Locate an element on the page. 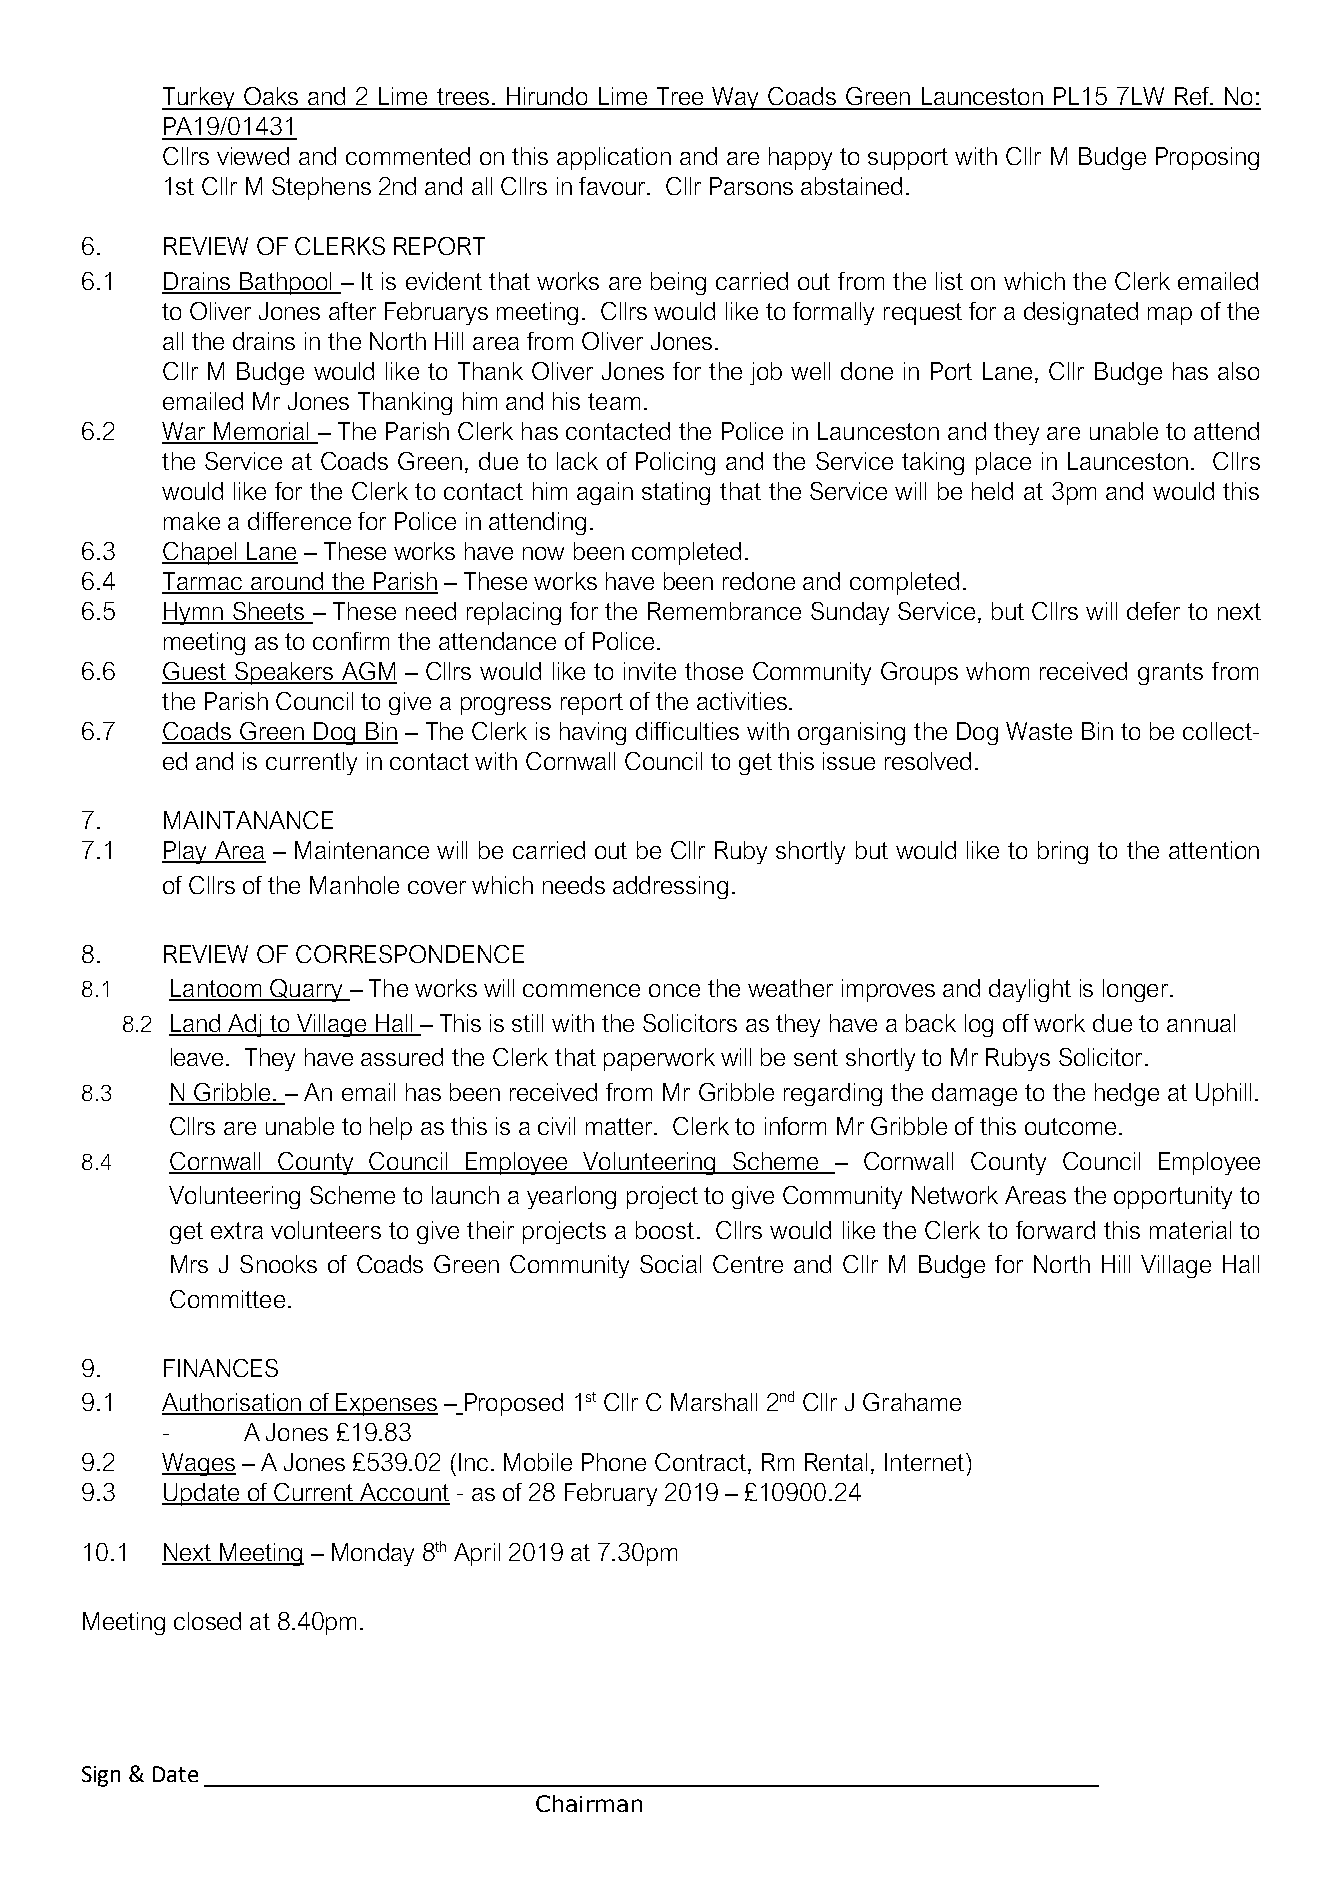  Quarry is located at coordinates (306, 990).
